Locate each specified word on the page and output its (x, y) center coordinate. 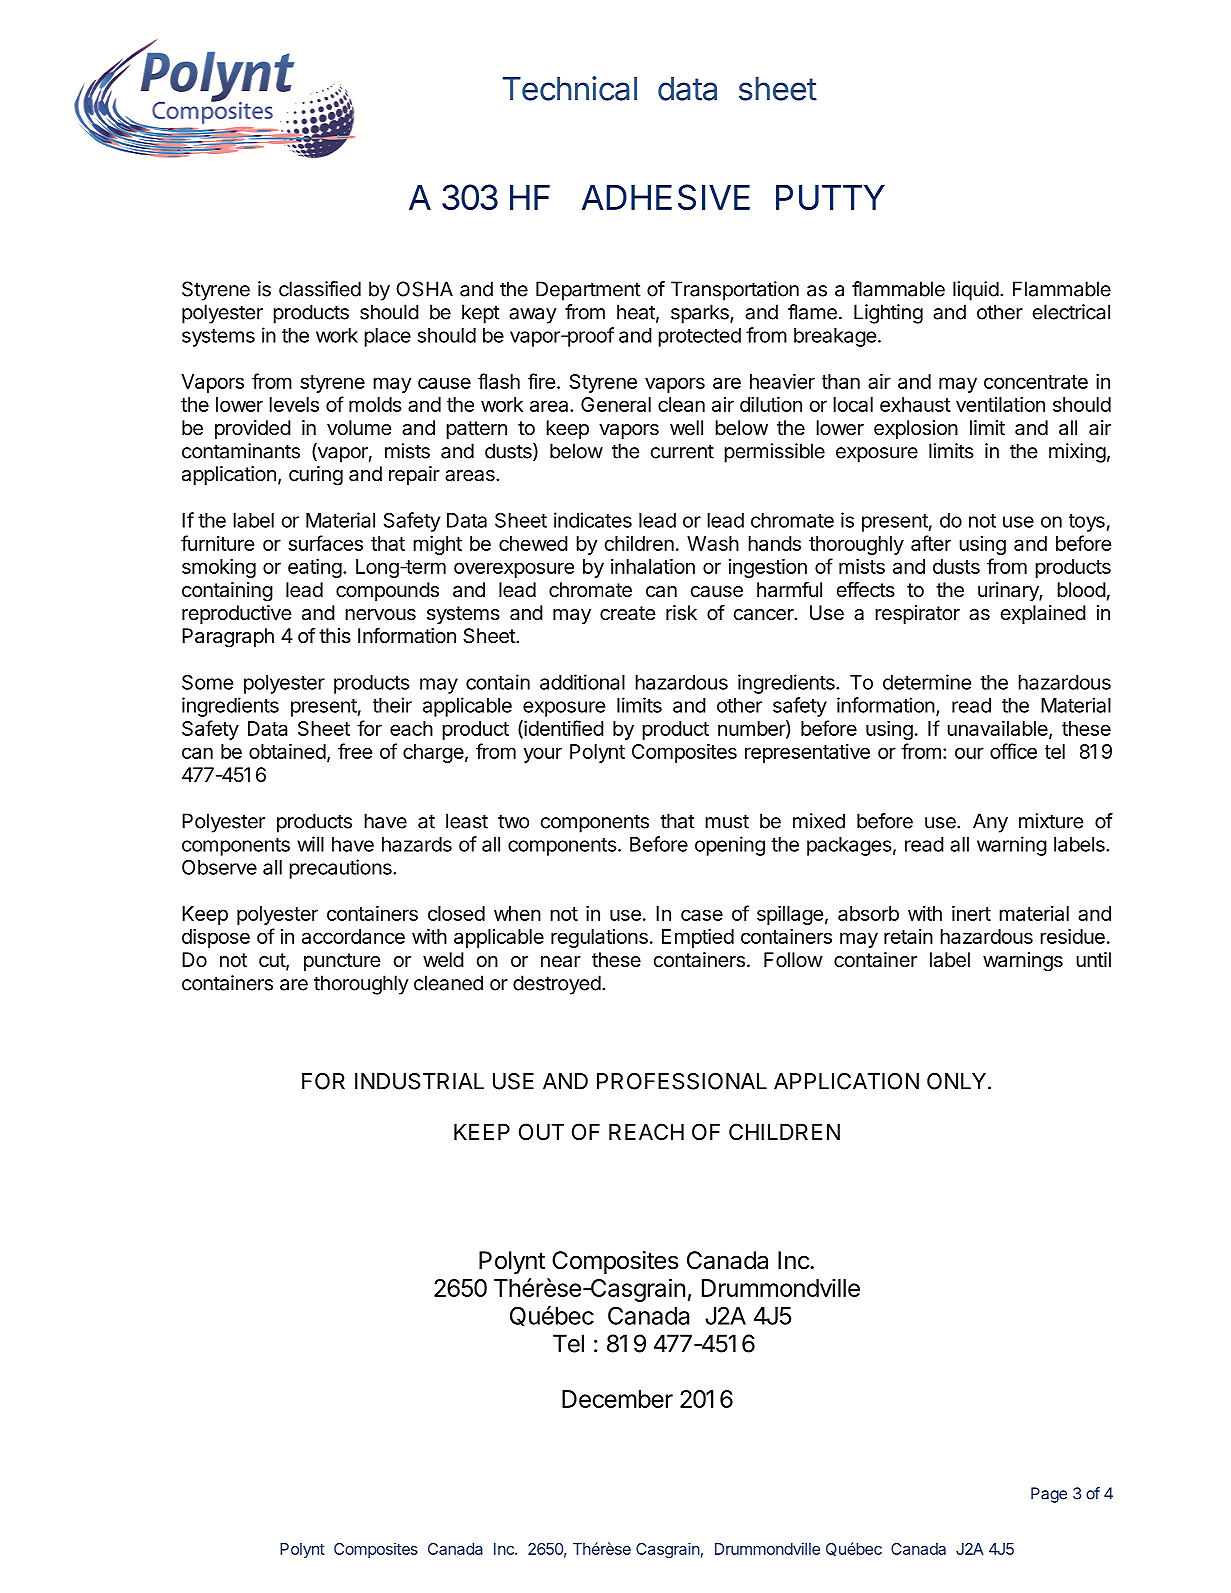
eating (315, 568)
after (931, 543)
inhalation (653, 566)
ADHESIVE (666, 197)
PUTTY (830, 197)
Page (1049, 1495)
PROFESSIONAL (682, 1081)
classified (320, 289)
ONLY (958, 1081)
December (617, 1399)
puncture (342, 962)
